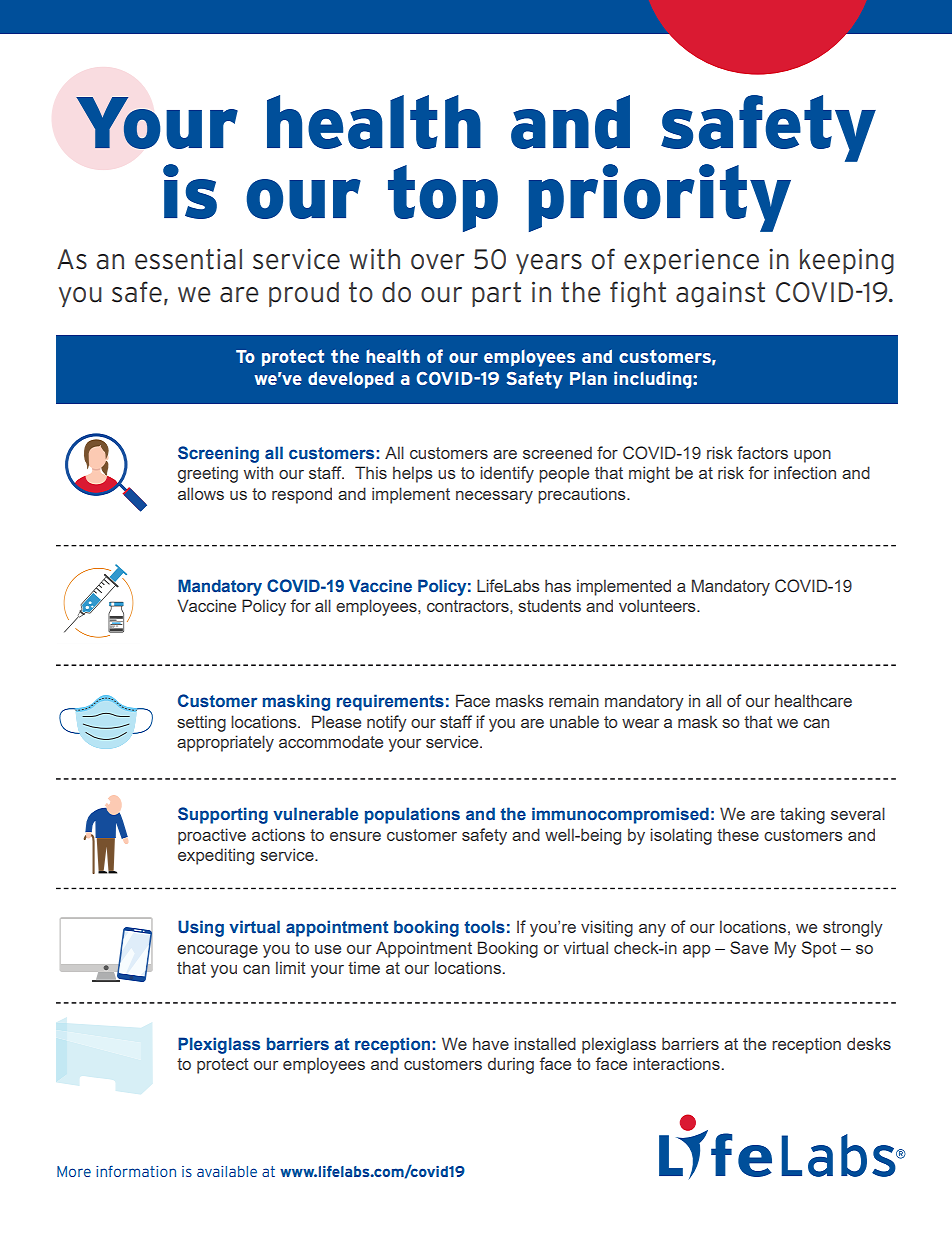  Describe the element at coordinates (201, 723) in the page. I see `setting` at that location.
